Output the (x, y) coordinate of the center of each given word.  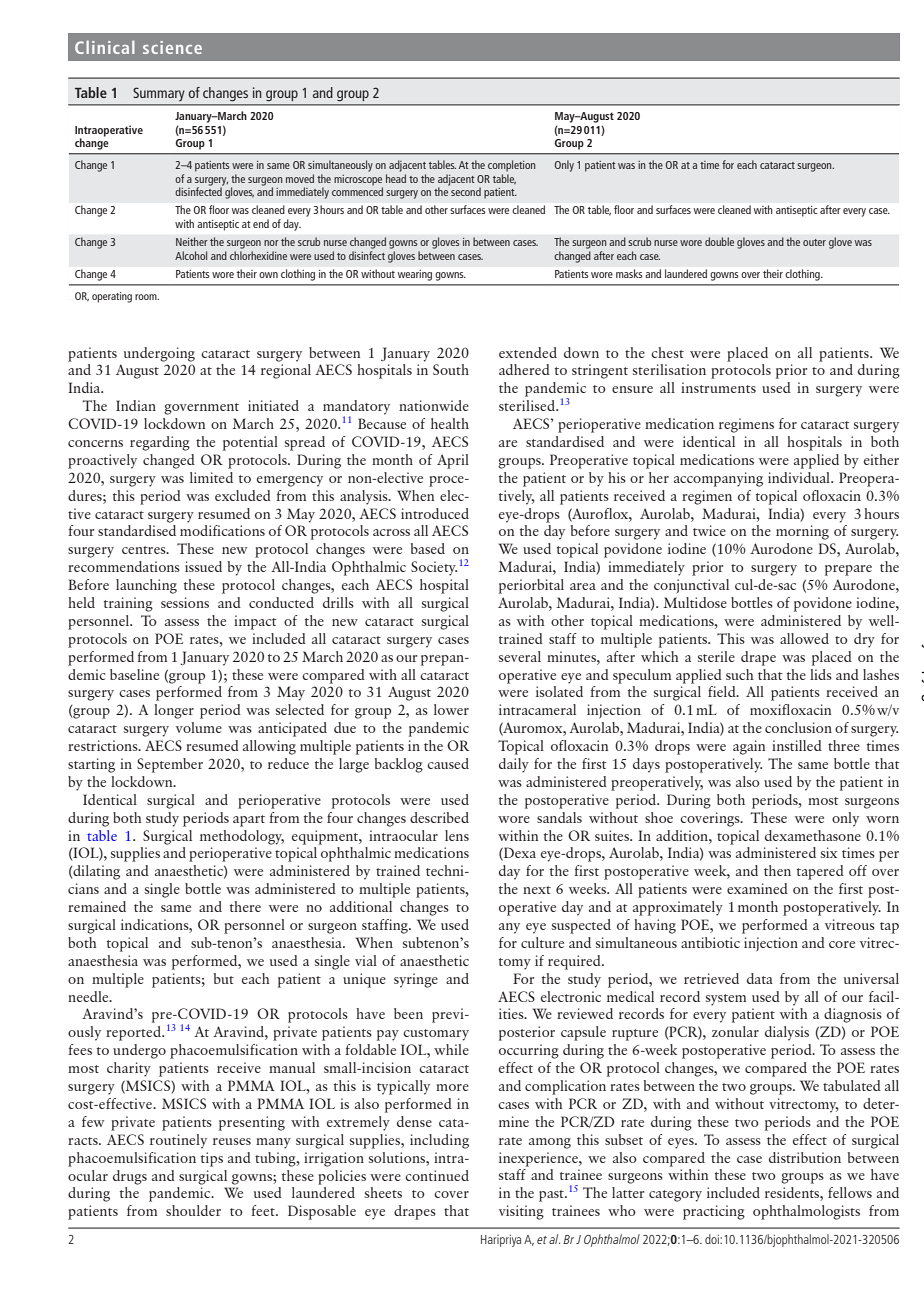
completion (511, 166)
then (777, 870)
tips (212, 1159)
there (245, 906)
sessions (185, 602)
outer (814, 242)
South (451, 369)
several (520, 656)
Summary (159, 94)
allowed (804, 638)
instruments (718, 387)
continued (437, 1175)
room (147, 297)
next (537, 890)
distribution (805, 1157)
